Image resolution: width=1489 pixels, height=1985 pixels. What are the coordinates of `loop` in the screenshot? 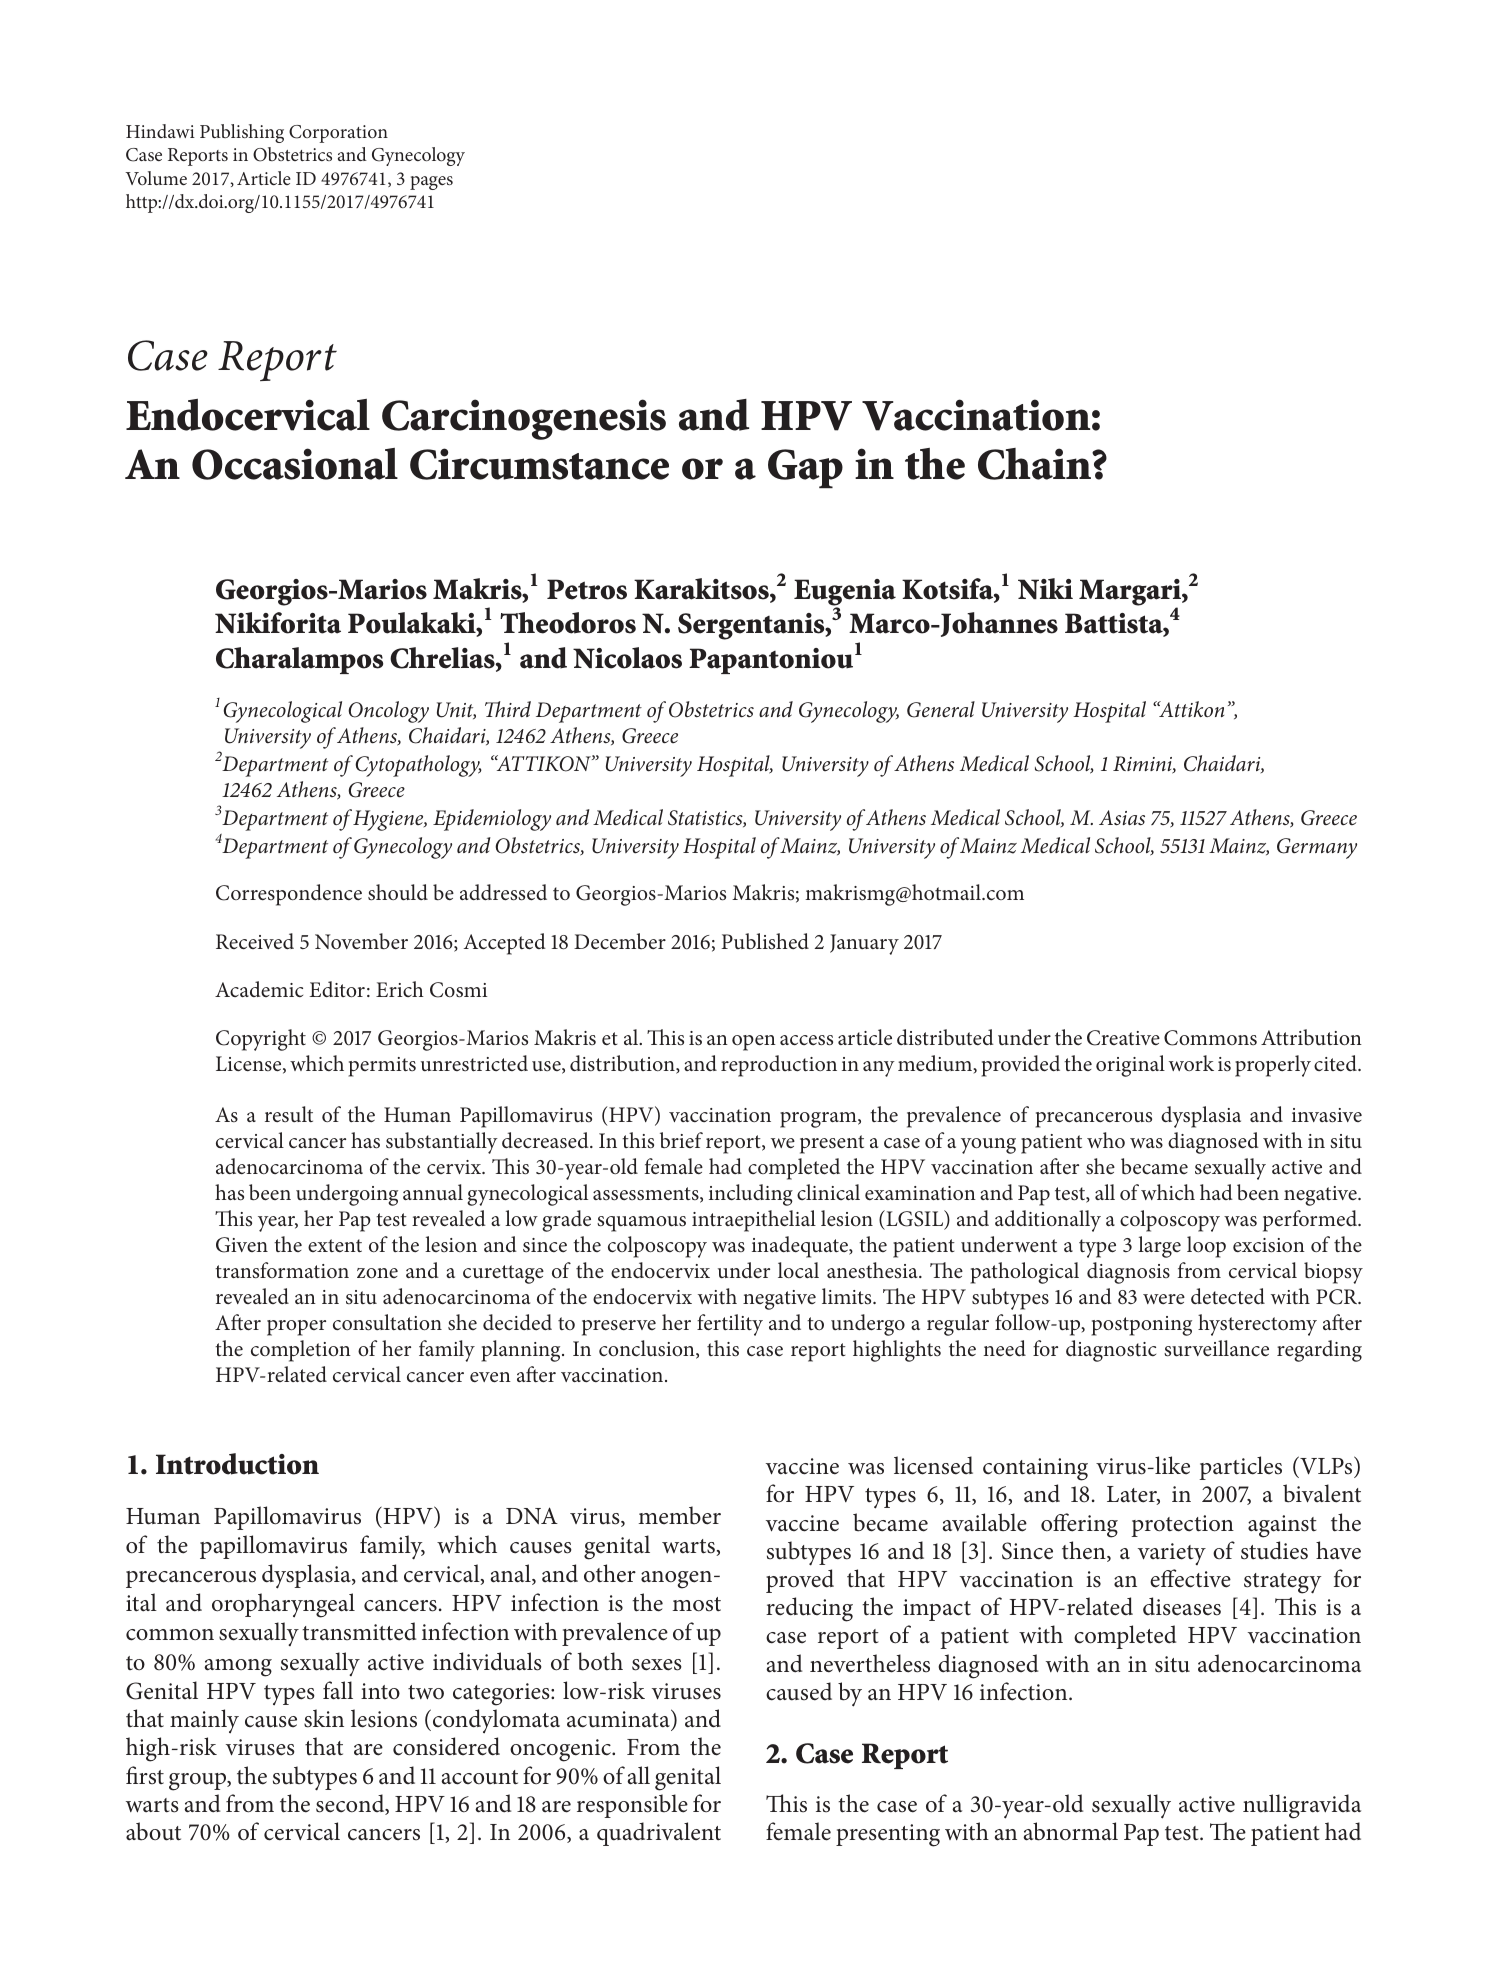 It's located at (1206, 1247).
